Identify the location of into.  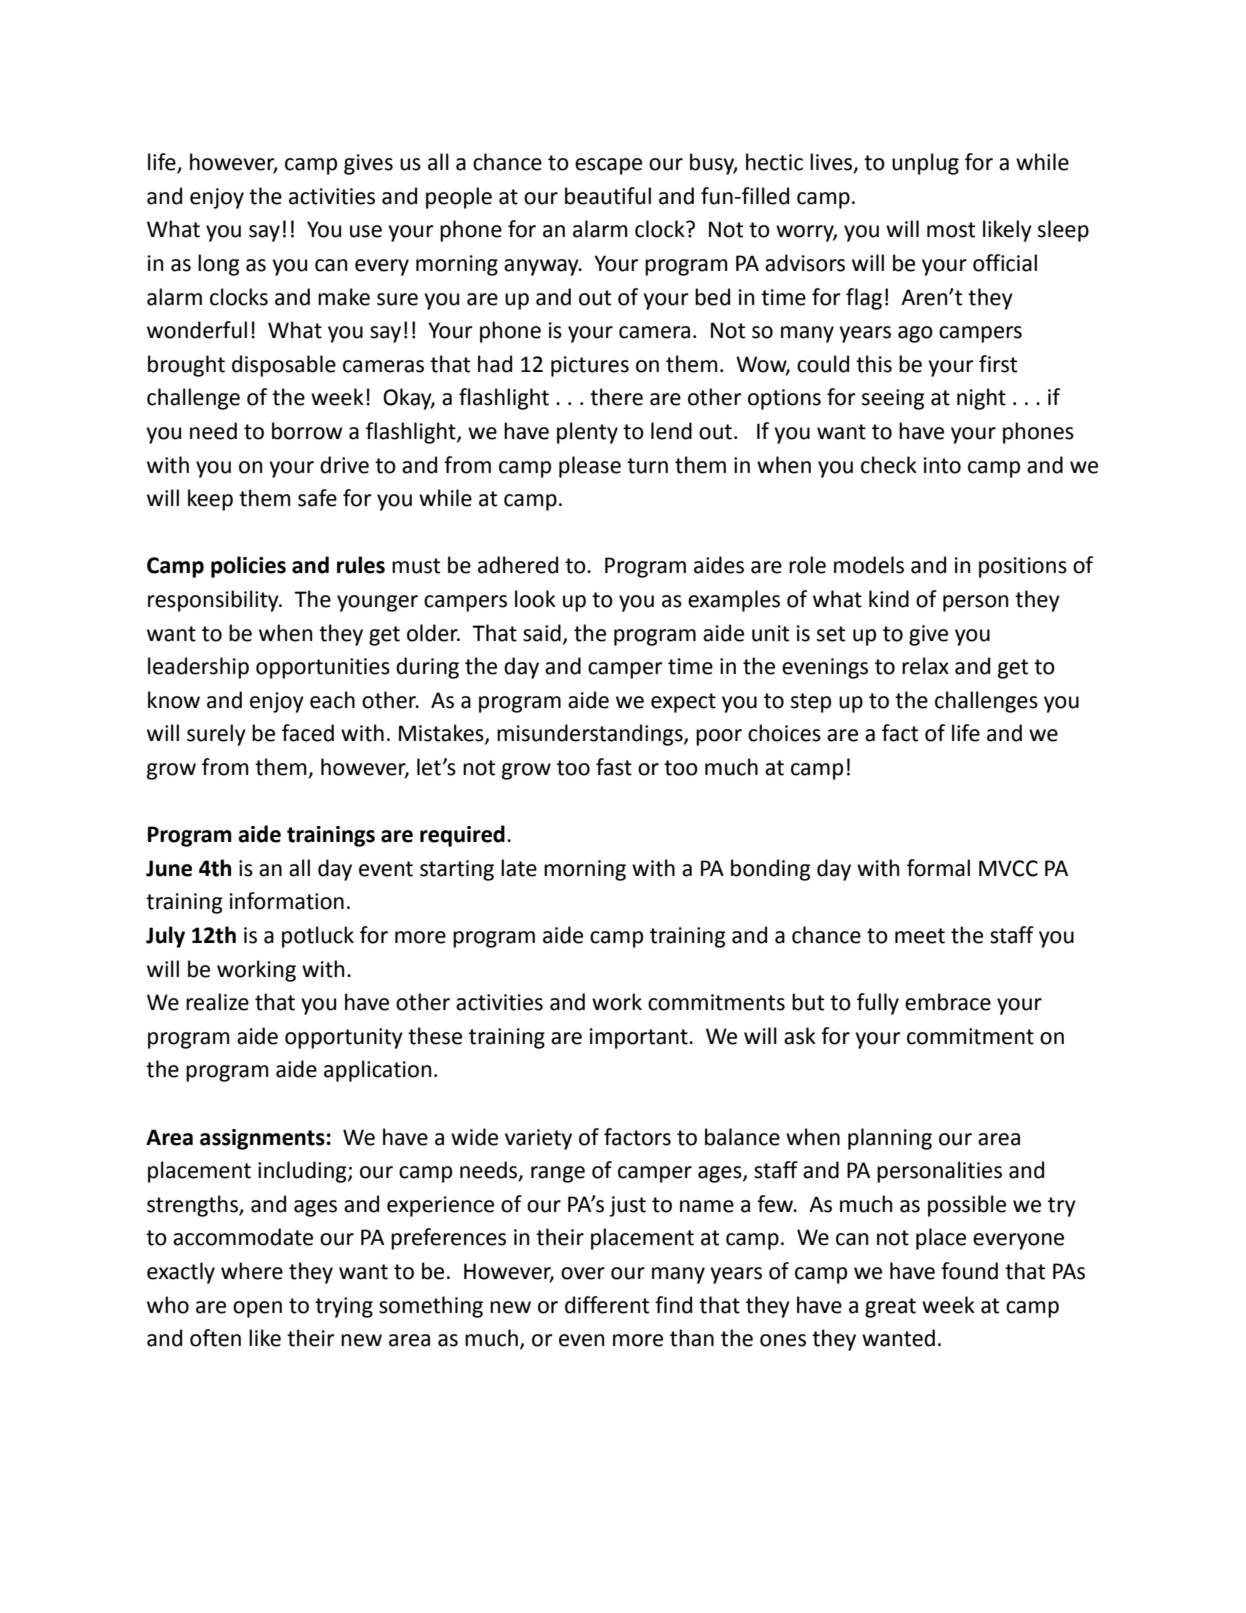
(942, 465).
